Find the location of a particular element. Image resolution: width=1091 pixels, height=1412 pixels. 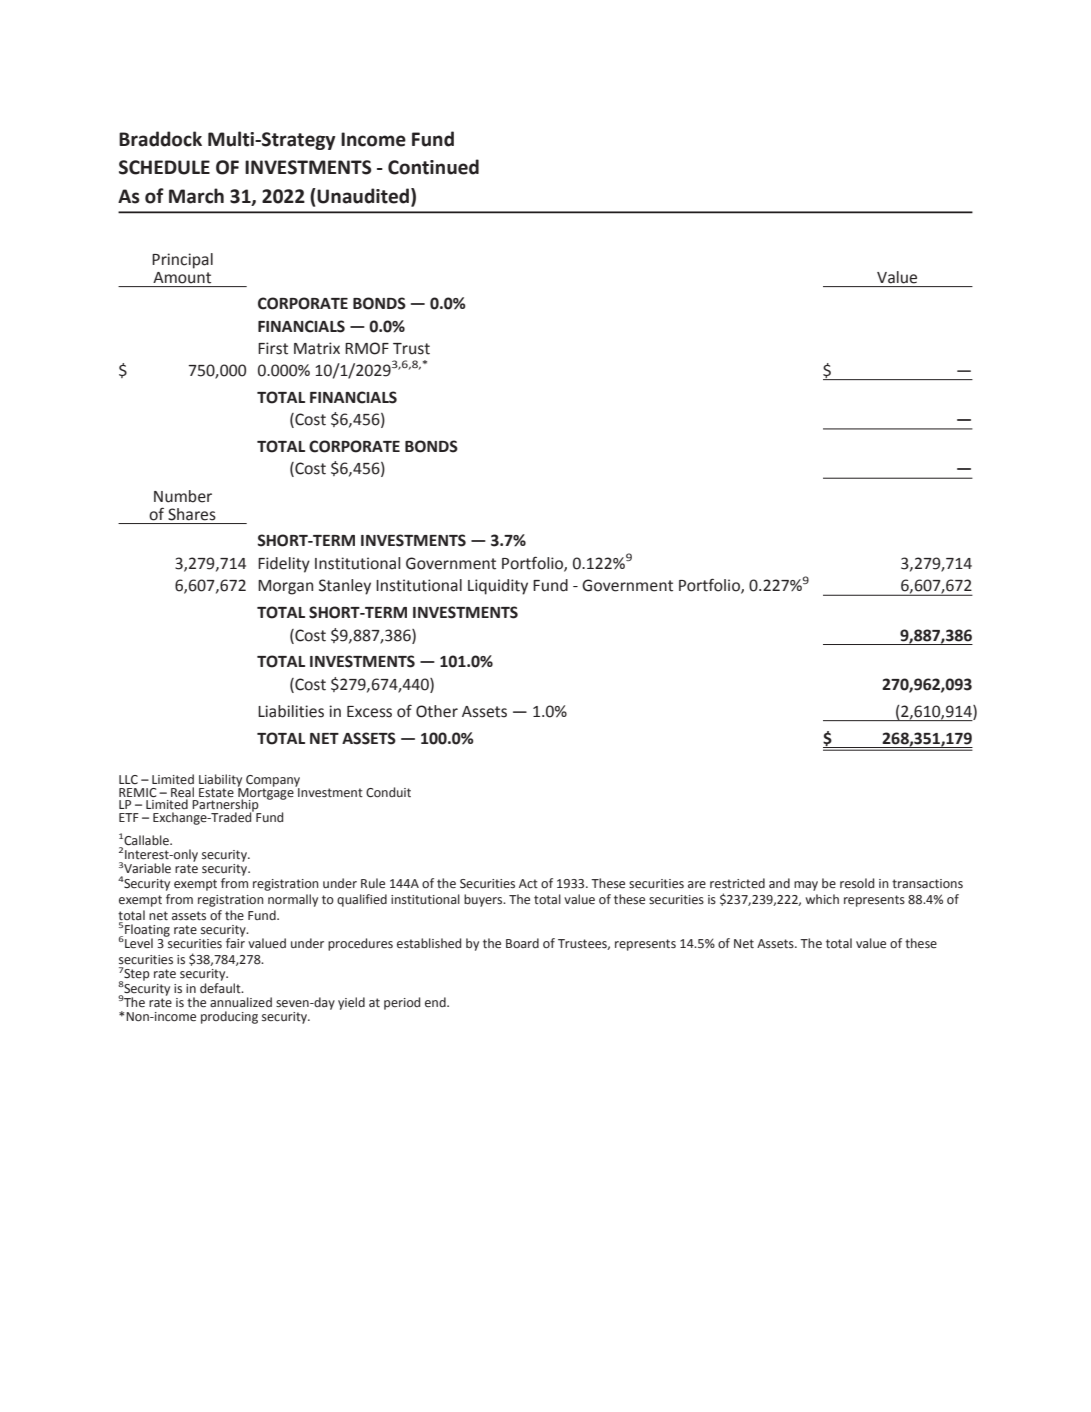

Liquidity is located at coordinates (498, 587).
